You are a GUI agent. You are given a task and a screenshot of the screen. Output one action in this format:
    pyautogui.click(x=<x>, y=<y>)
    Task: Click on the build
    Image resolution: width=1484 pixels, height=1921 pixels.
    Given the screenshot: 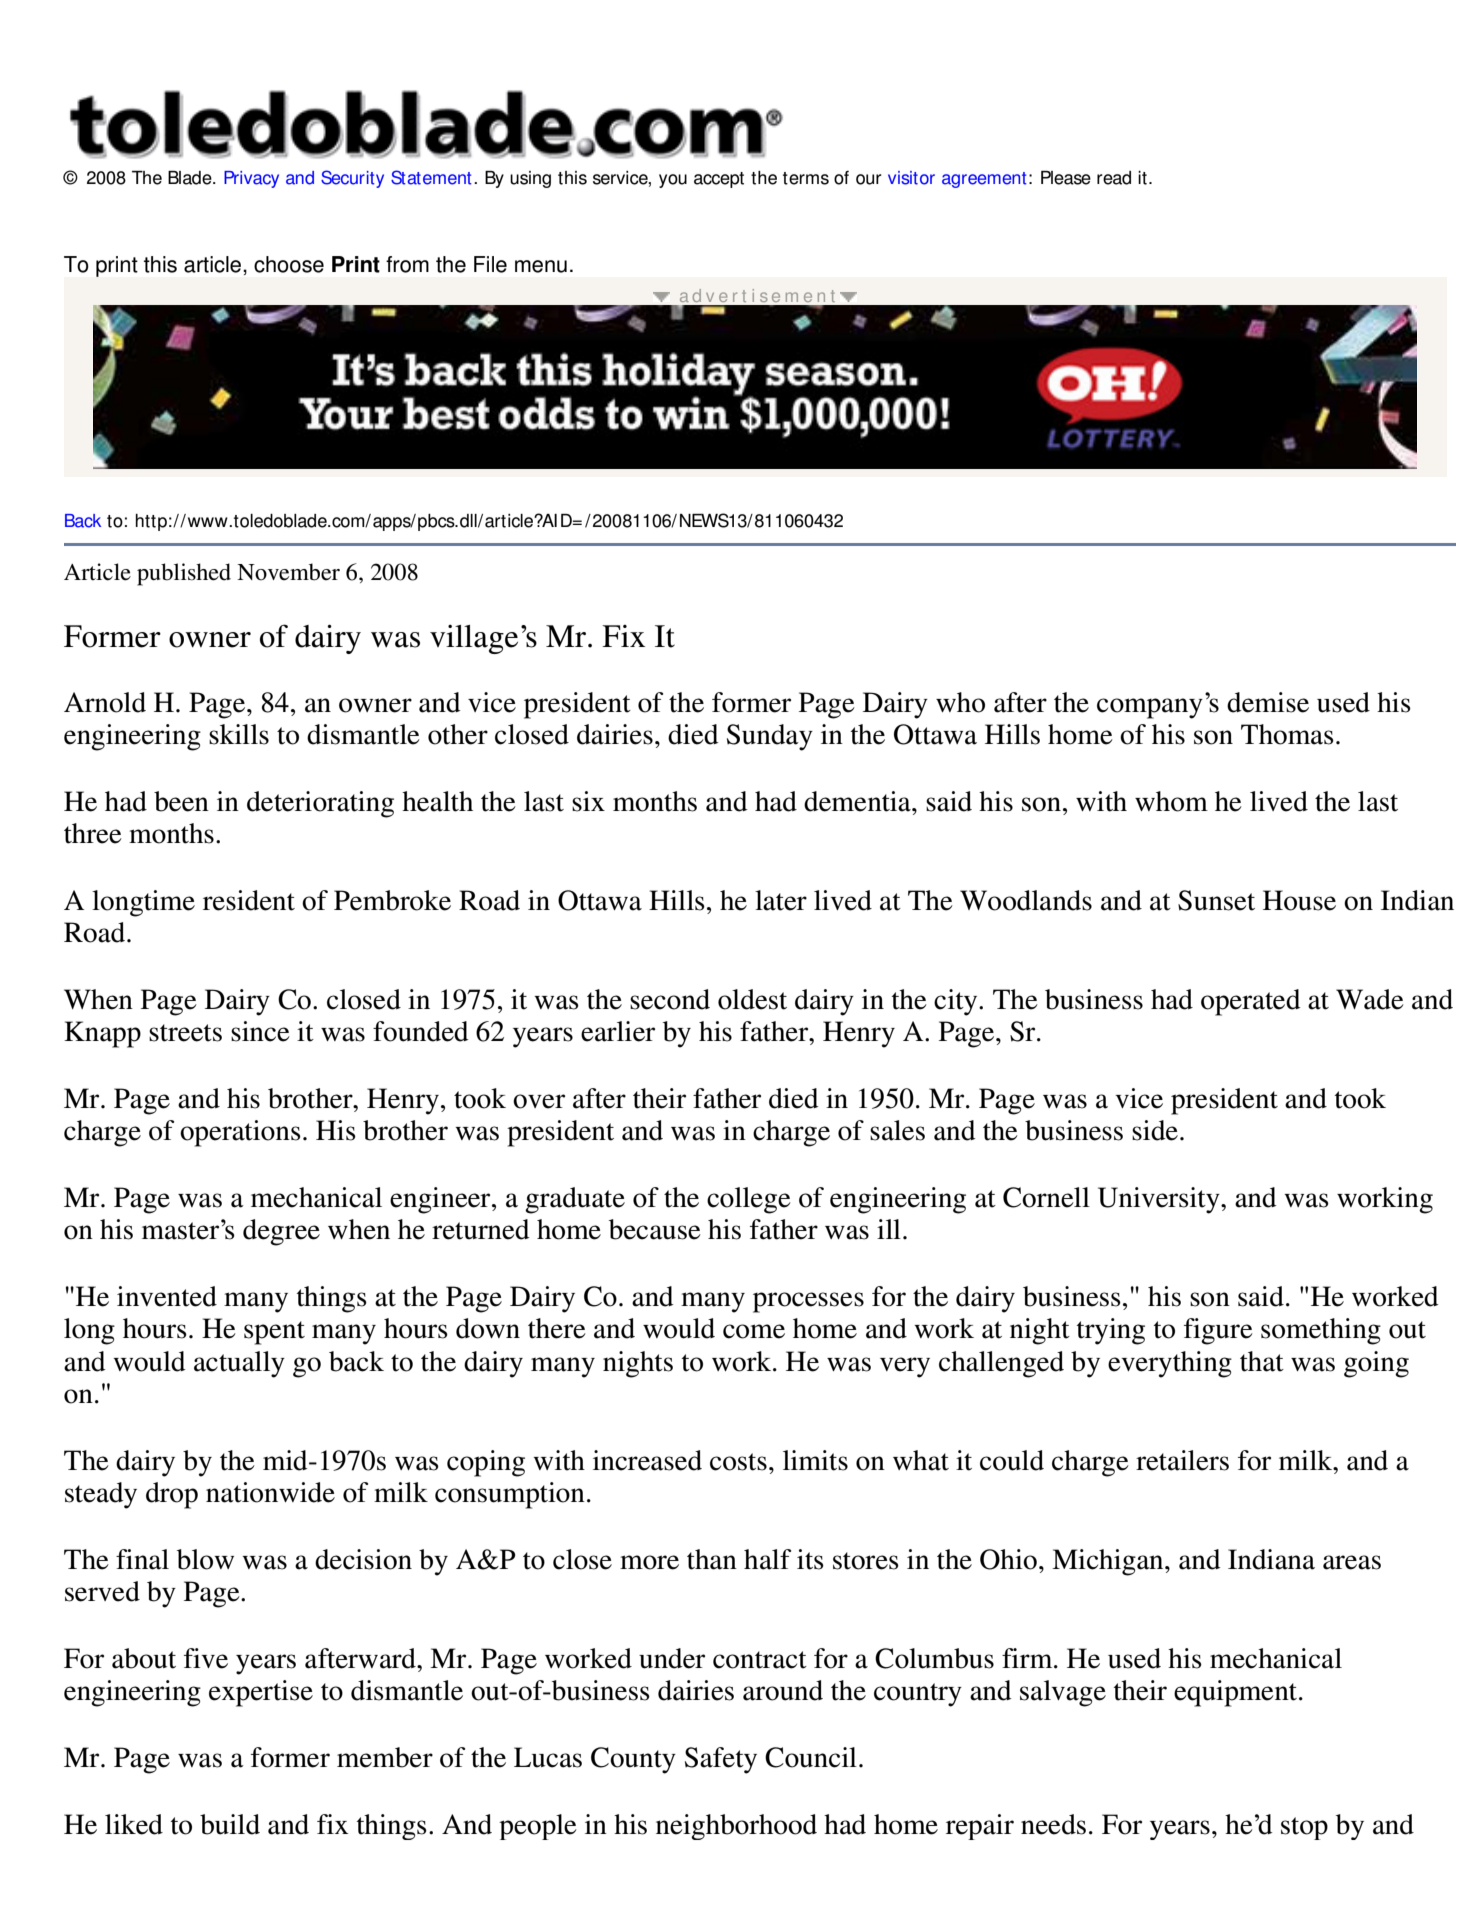 What is the action you would take?
    pyautogui.click(x=230, y=1824)
